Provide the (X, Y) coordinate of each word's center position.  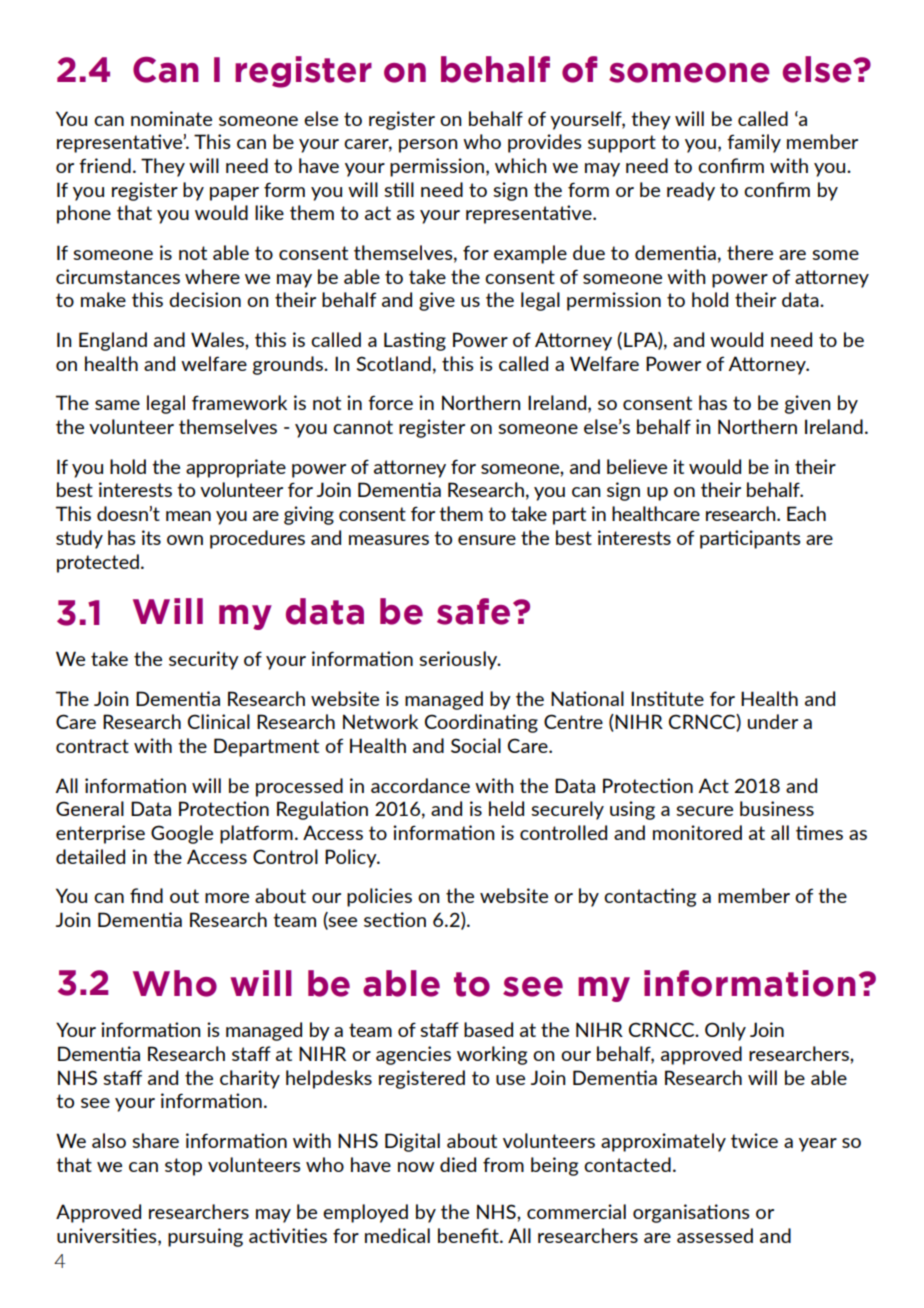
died (458, 1164)
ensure (487, 540)
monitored (697, 832)
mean (188, 516)
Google (182, 834)
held (506, 808)
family (754, 143)
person (428, 146)
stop (183, 1167)
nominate (171, 118)
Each (806, 513)
